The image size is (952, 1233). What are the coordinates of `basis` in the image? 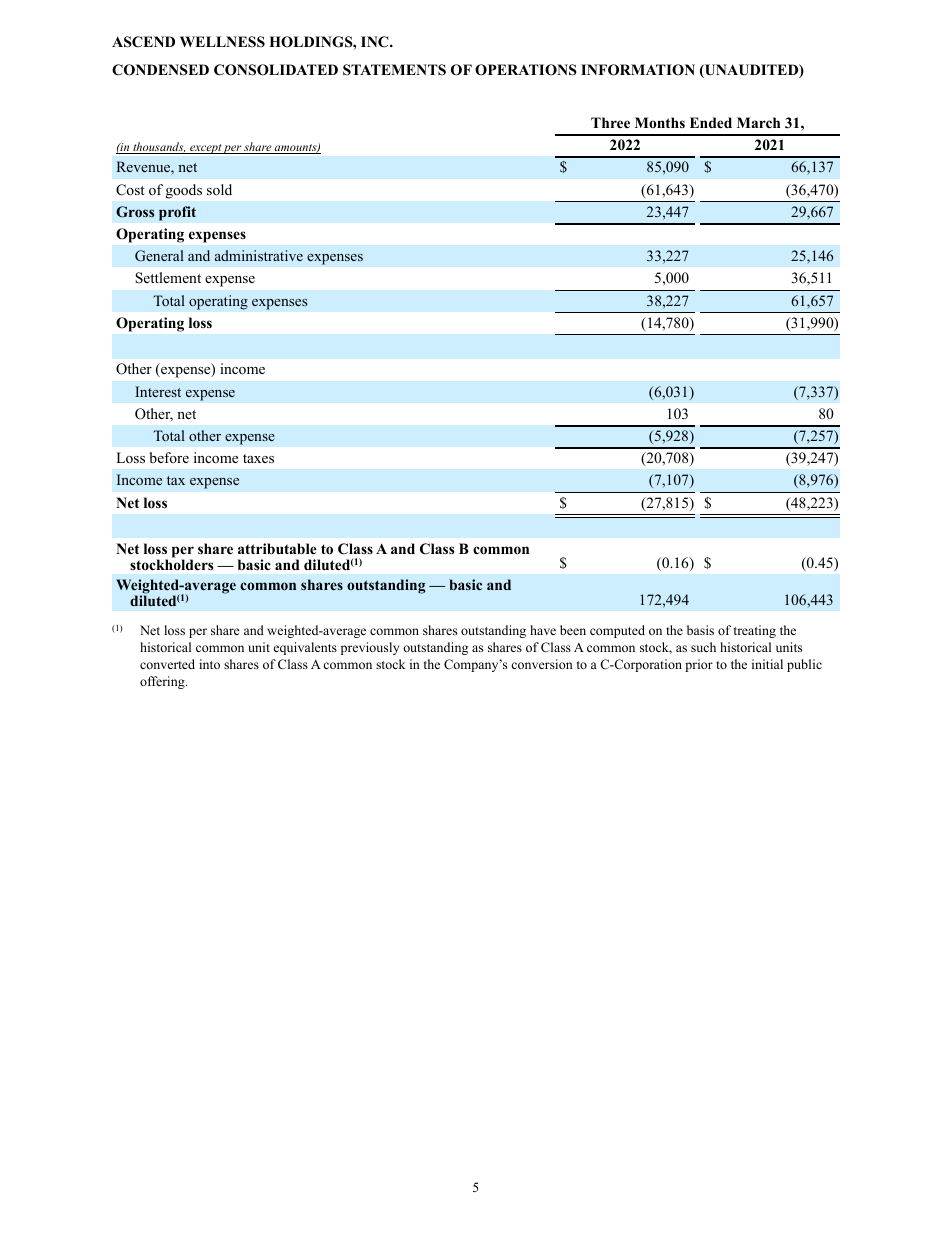 It's located at (700, 630).
